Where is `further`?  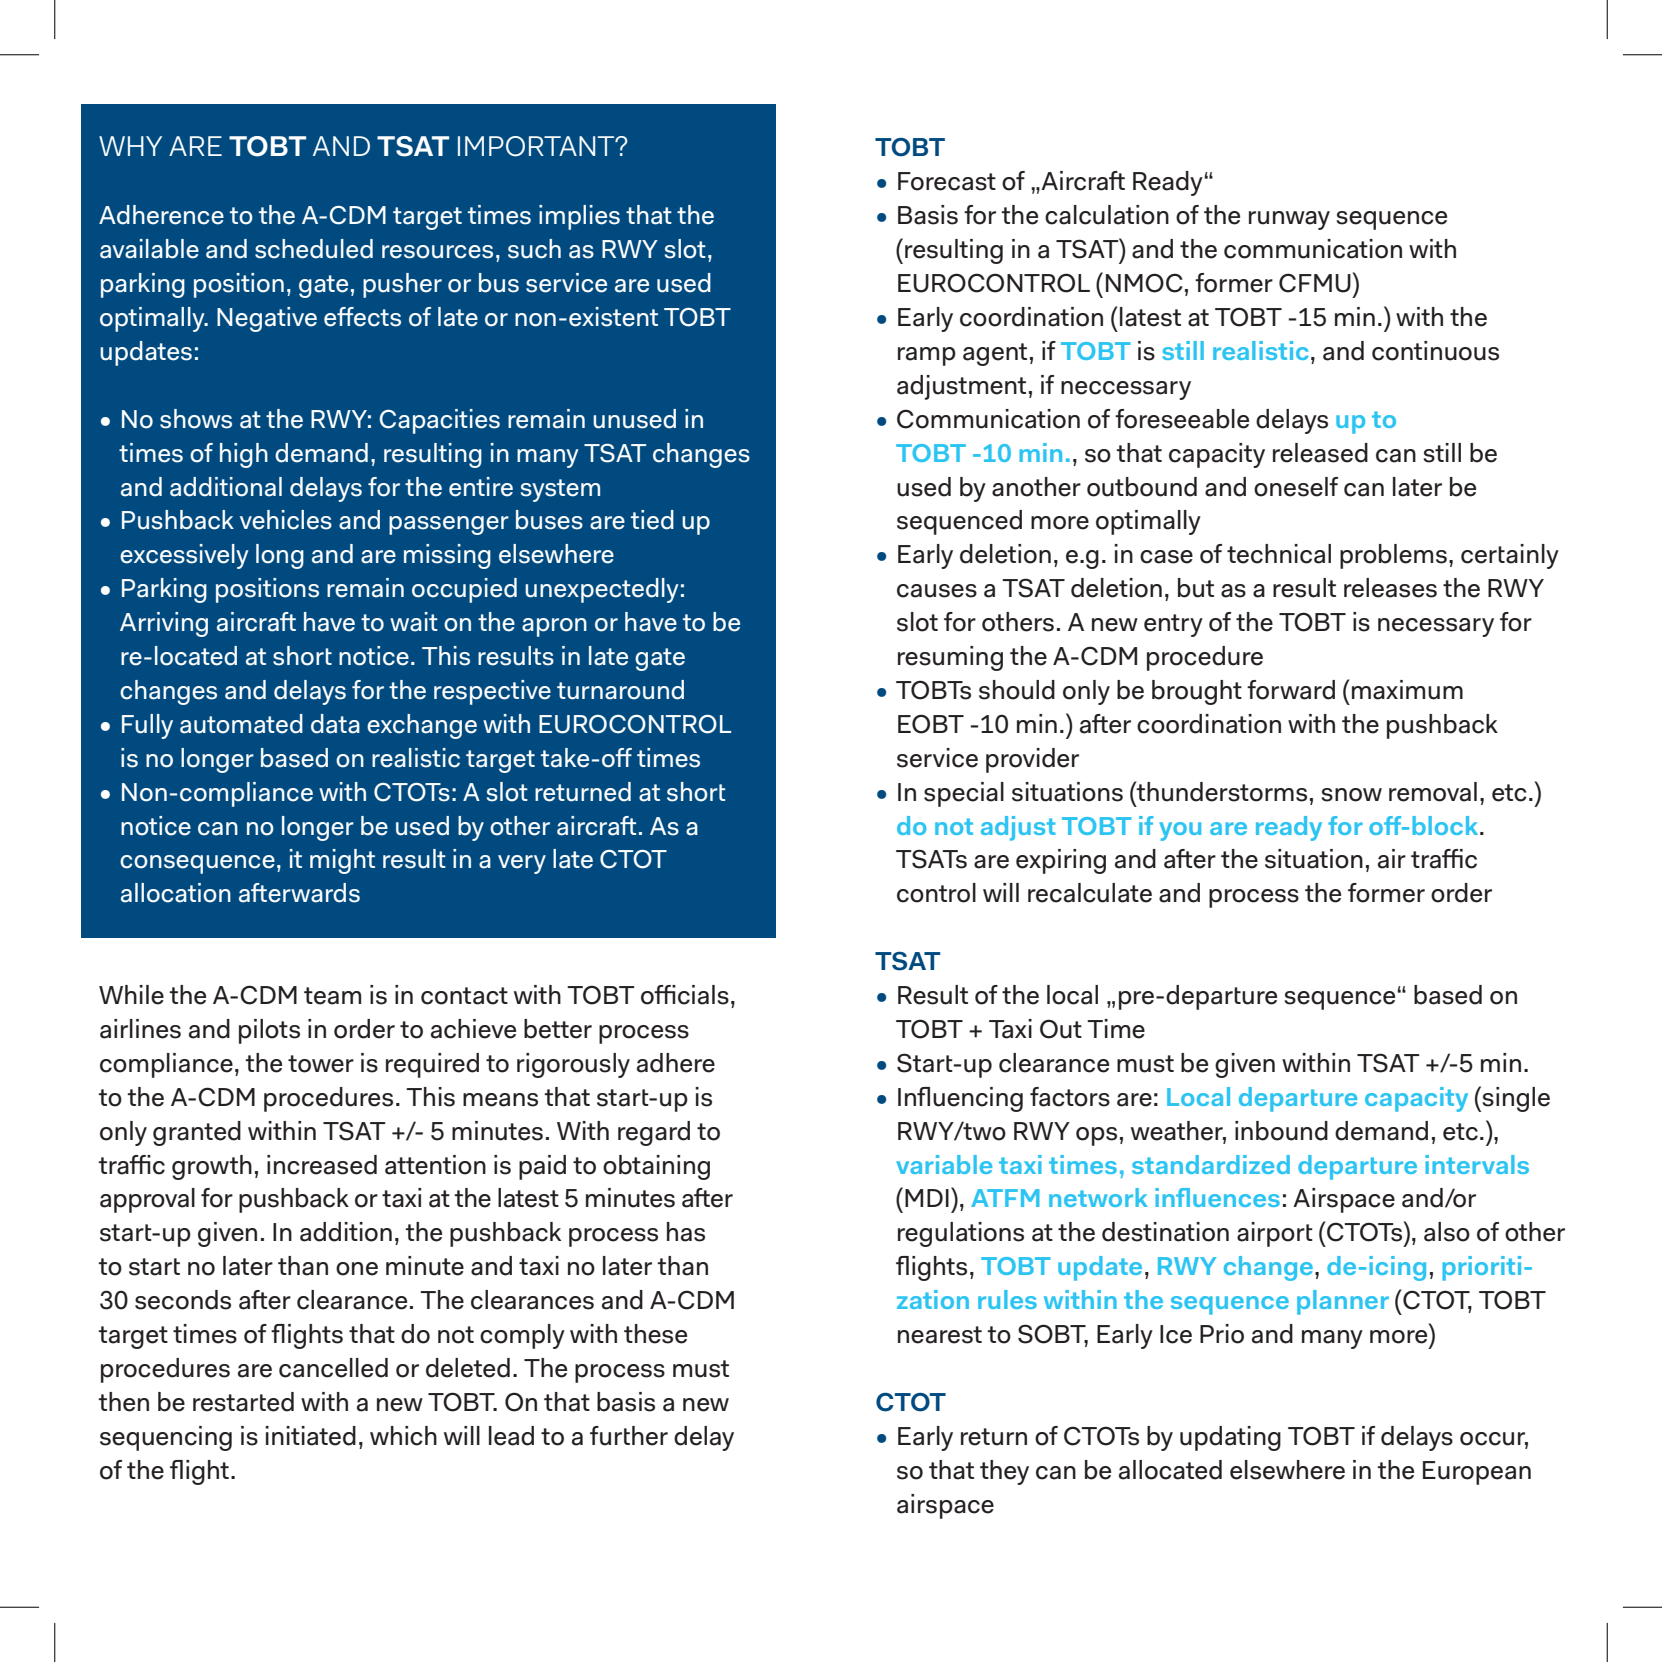 further is located at coordinates (629, 1436).
